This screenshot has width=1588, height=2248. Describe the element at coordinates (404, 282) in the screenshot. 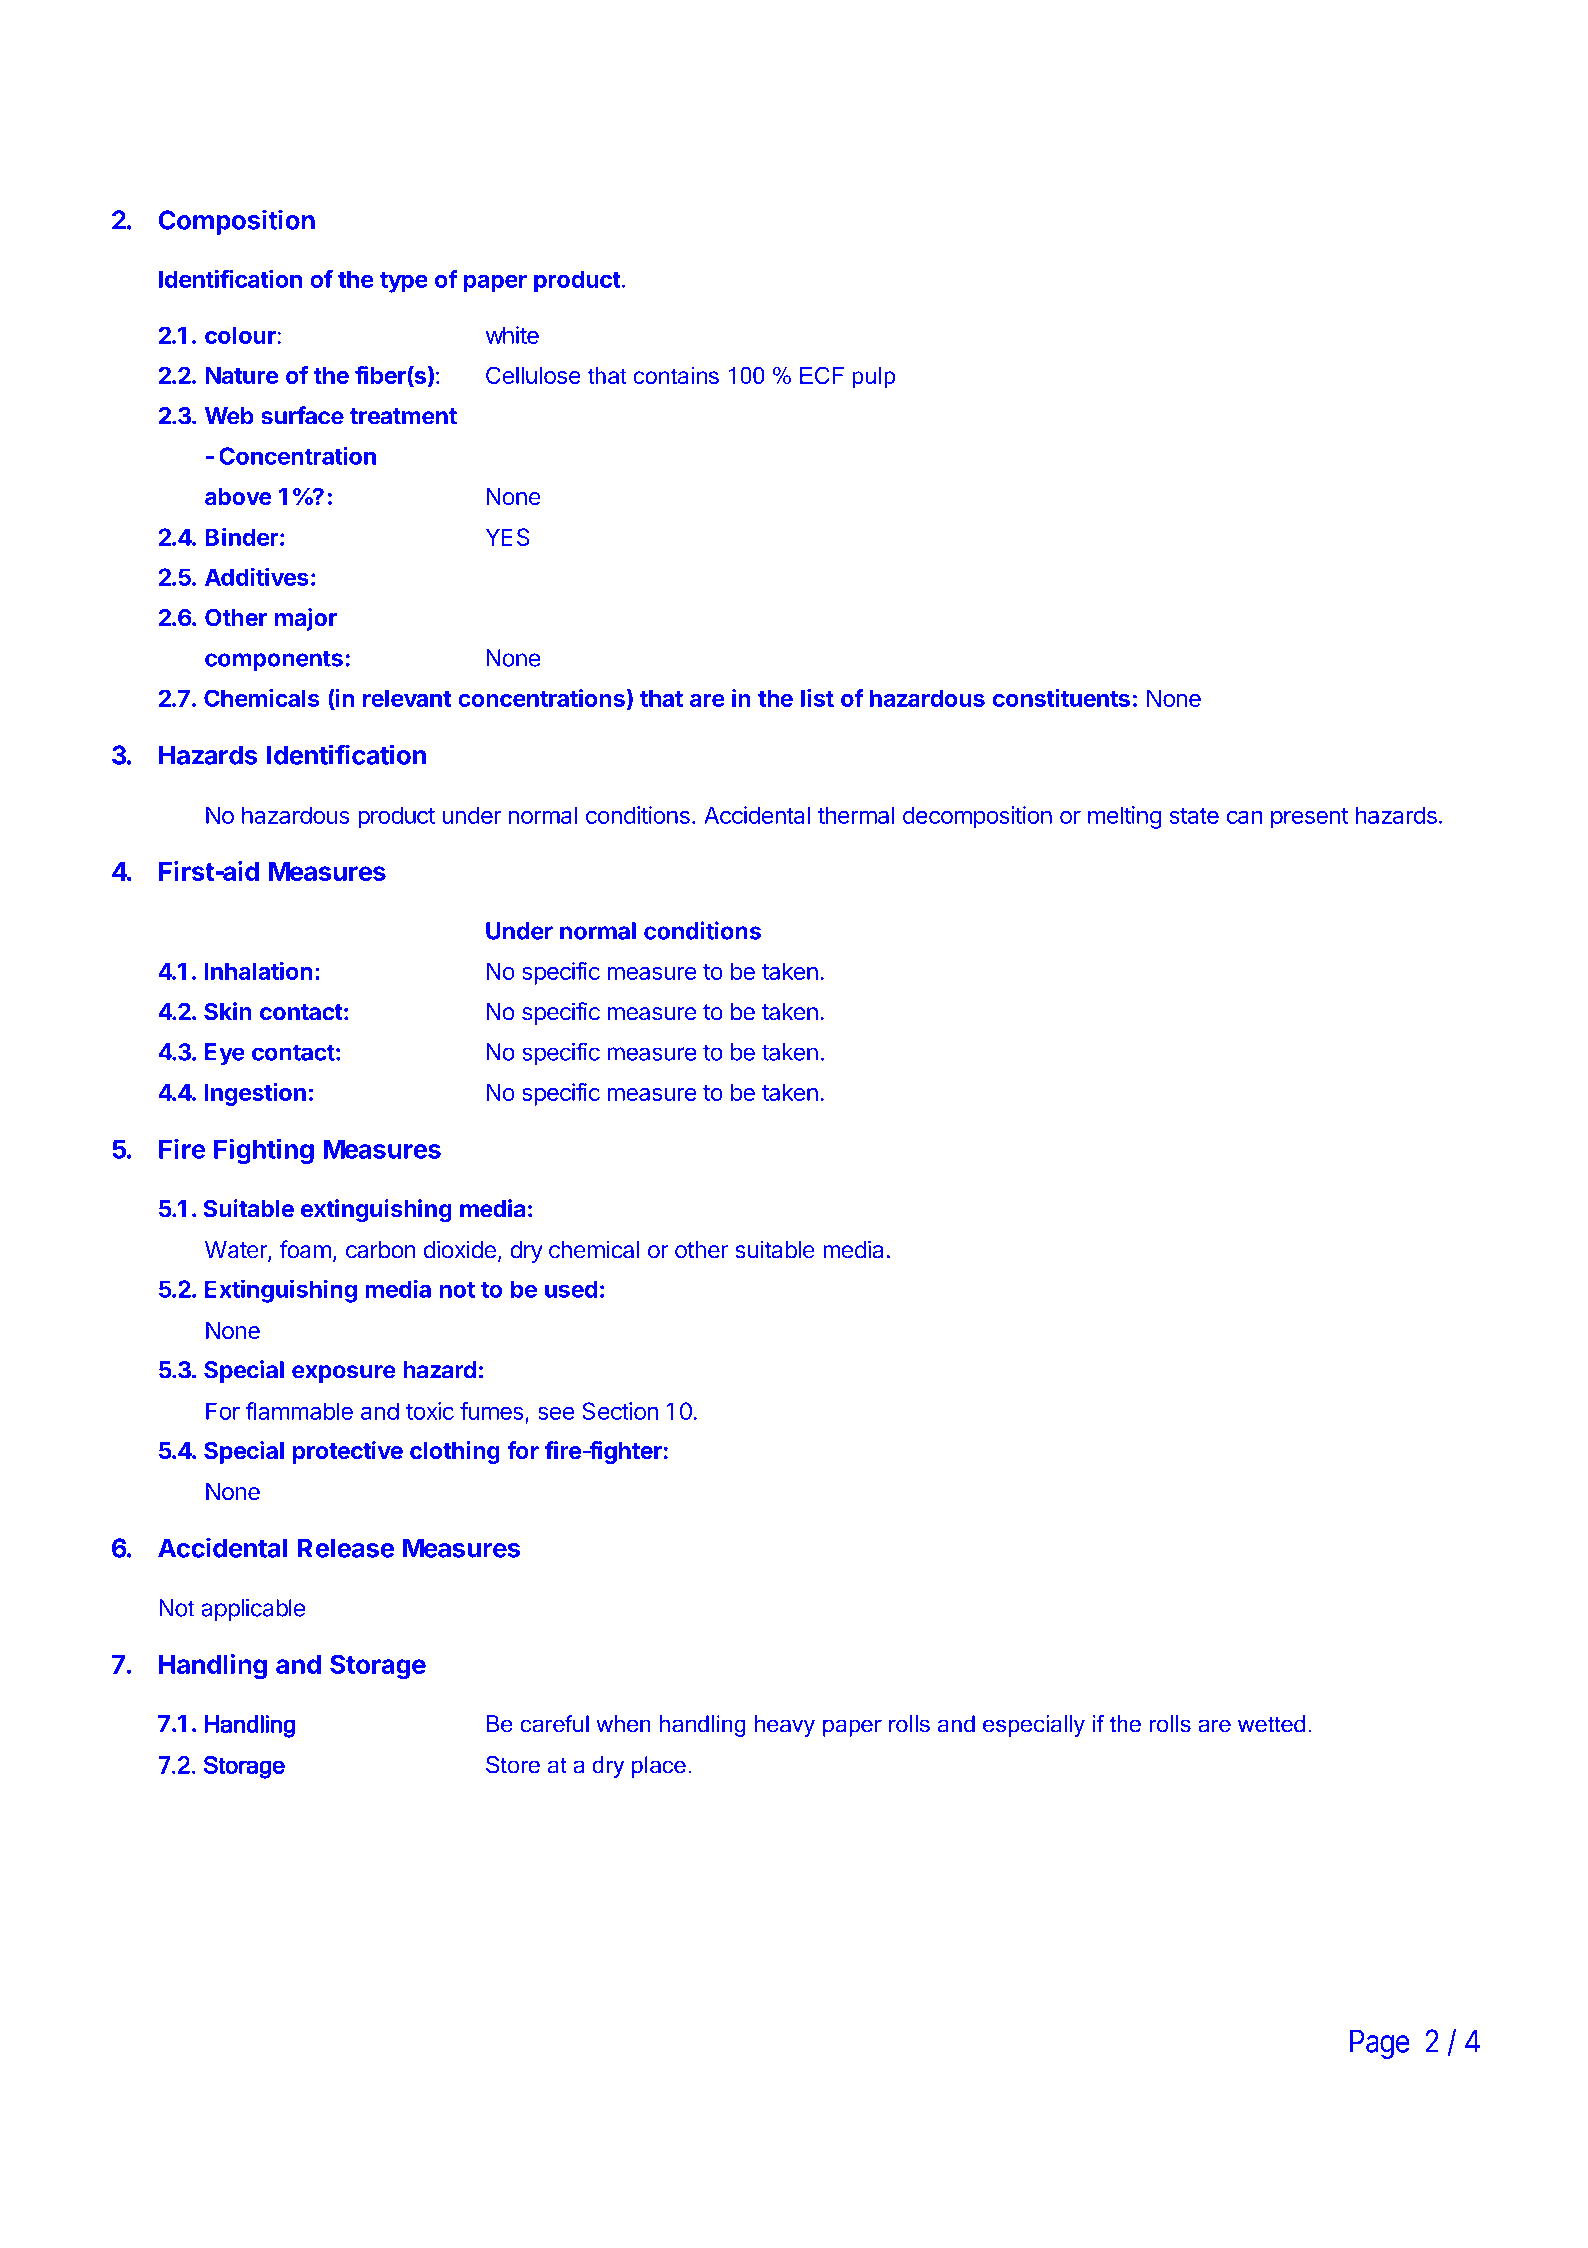

I see `type` at that location.
